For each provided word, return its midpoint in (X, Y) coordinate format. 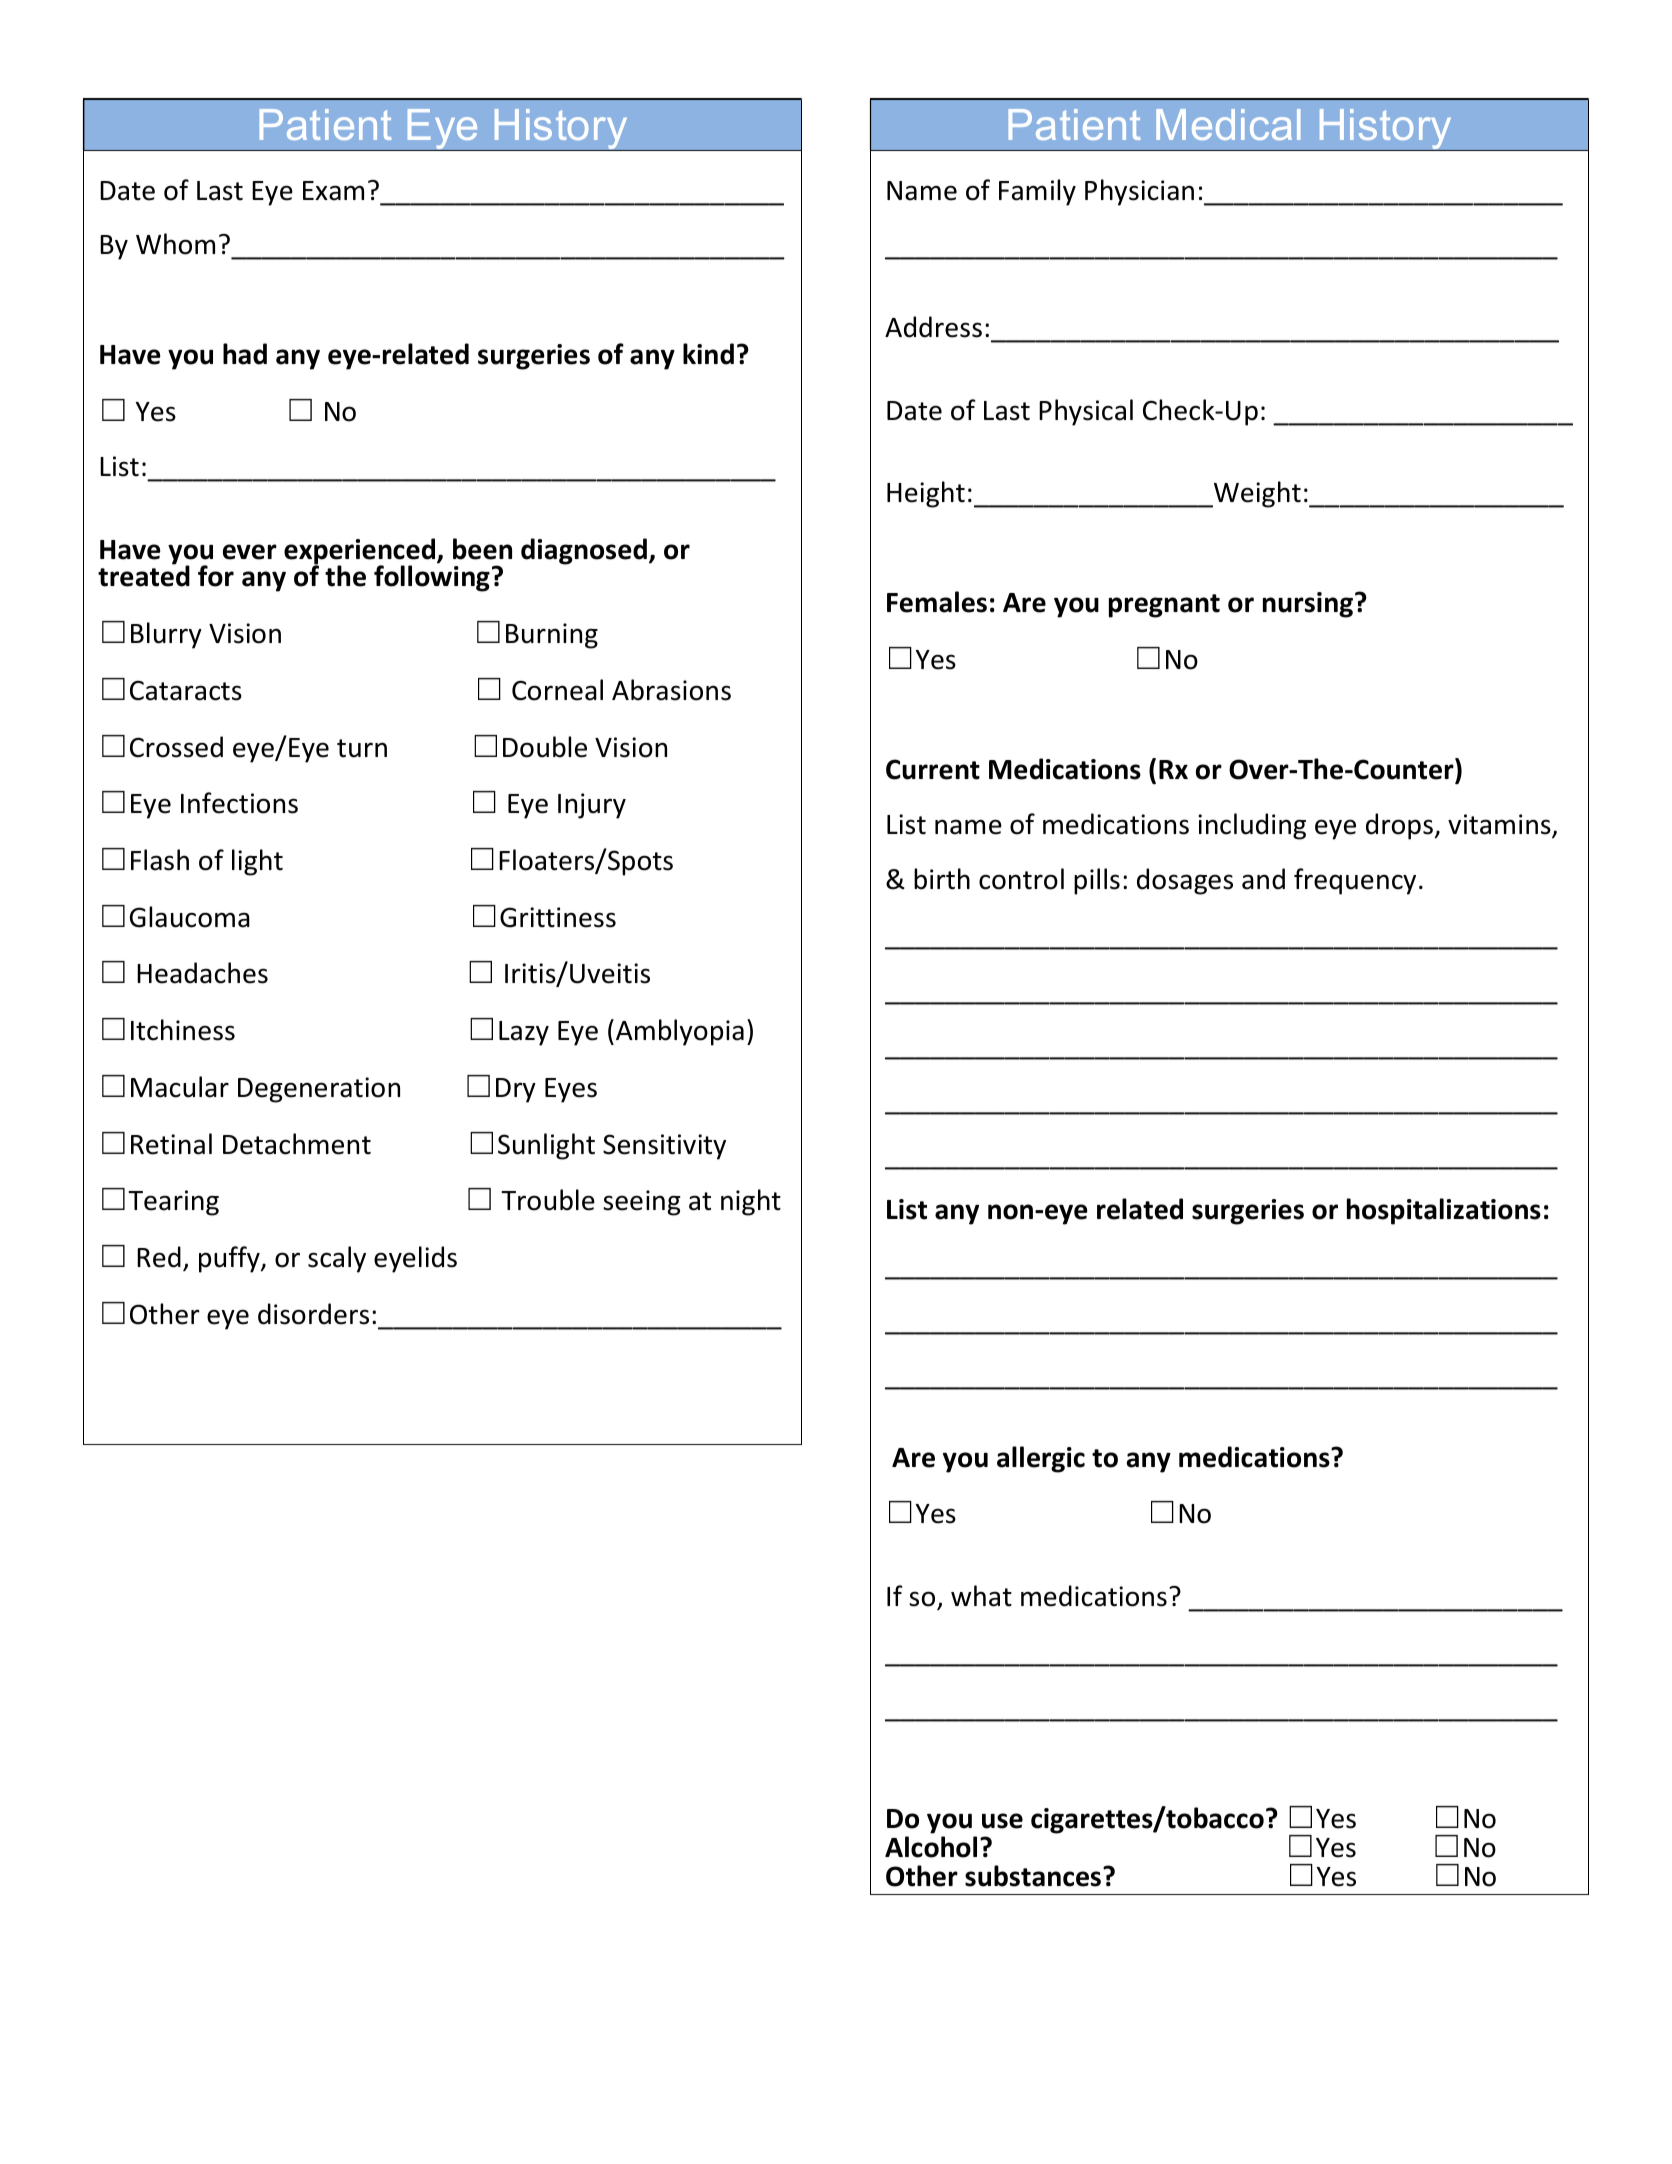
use (1002, 1821)
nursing (1309, 605)
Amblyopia (680, 1032)
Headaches (202, 973)
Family (1037, 192)
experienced (361, 552)
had (245, 354)
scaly (337, 1259)
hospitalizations (1444, 1211)
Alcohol (931, 1847)
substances (1033, 1876)
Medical (1228, 124)
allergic (1041, 1459)
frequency (1355, 881)
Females (937, 602)
